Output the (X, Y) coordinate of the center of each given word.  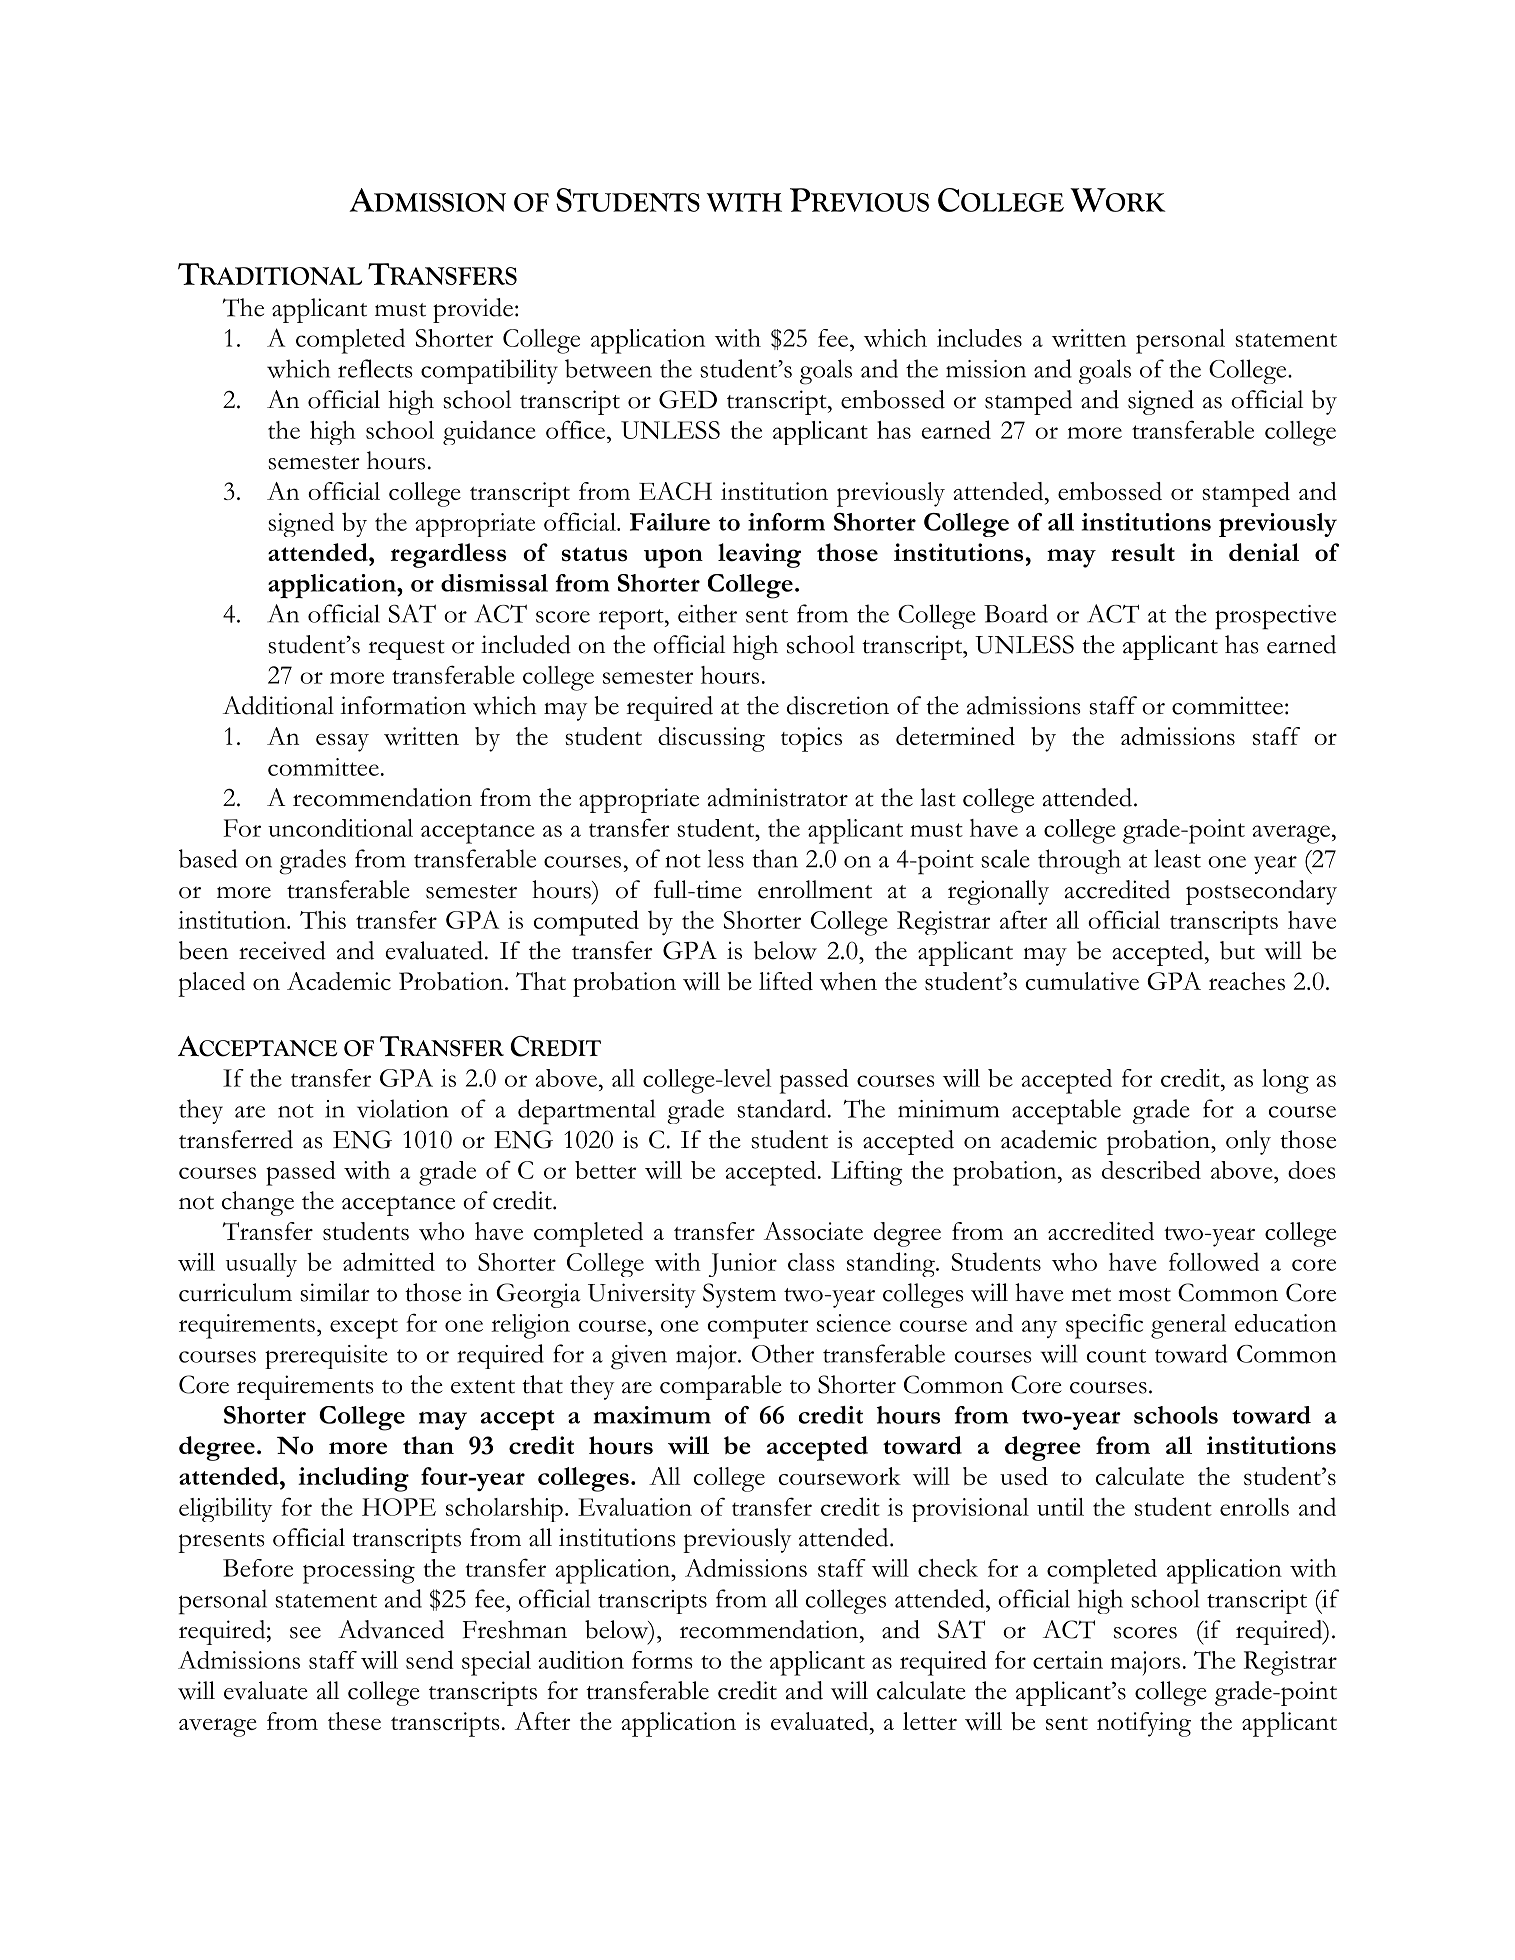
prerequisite (326, 1357)
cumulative (1082, 981)
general (1188, 1326)
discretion (838, 705)
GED (688, 399)
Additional (278, 705)
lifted (786, 981)
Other (783, 1353)
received (282, 950)
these (354, 1721)
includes (979, 338)
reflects (375, 368)
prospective (1275, 617)
